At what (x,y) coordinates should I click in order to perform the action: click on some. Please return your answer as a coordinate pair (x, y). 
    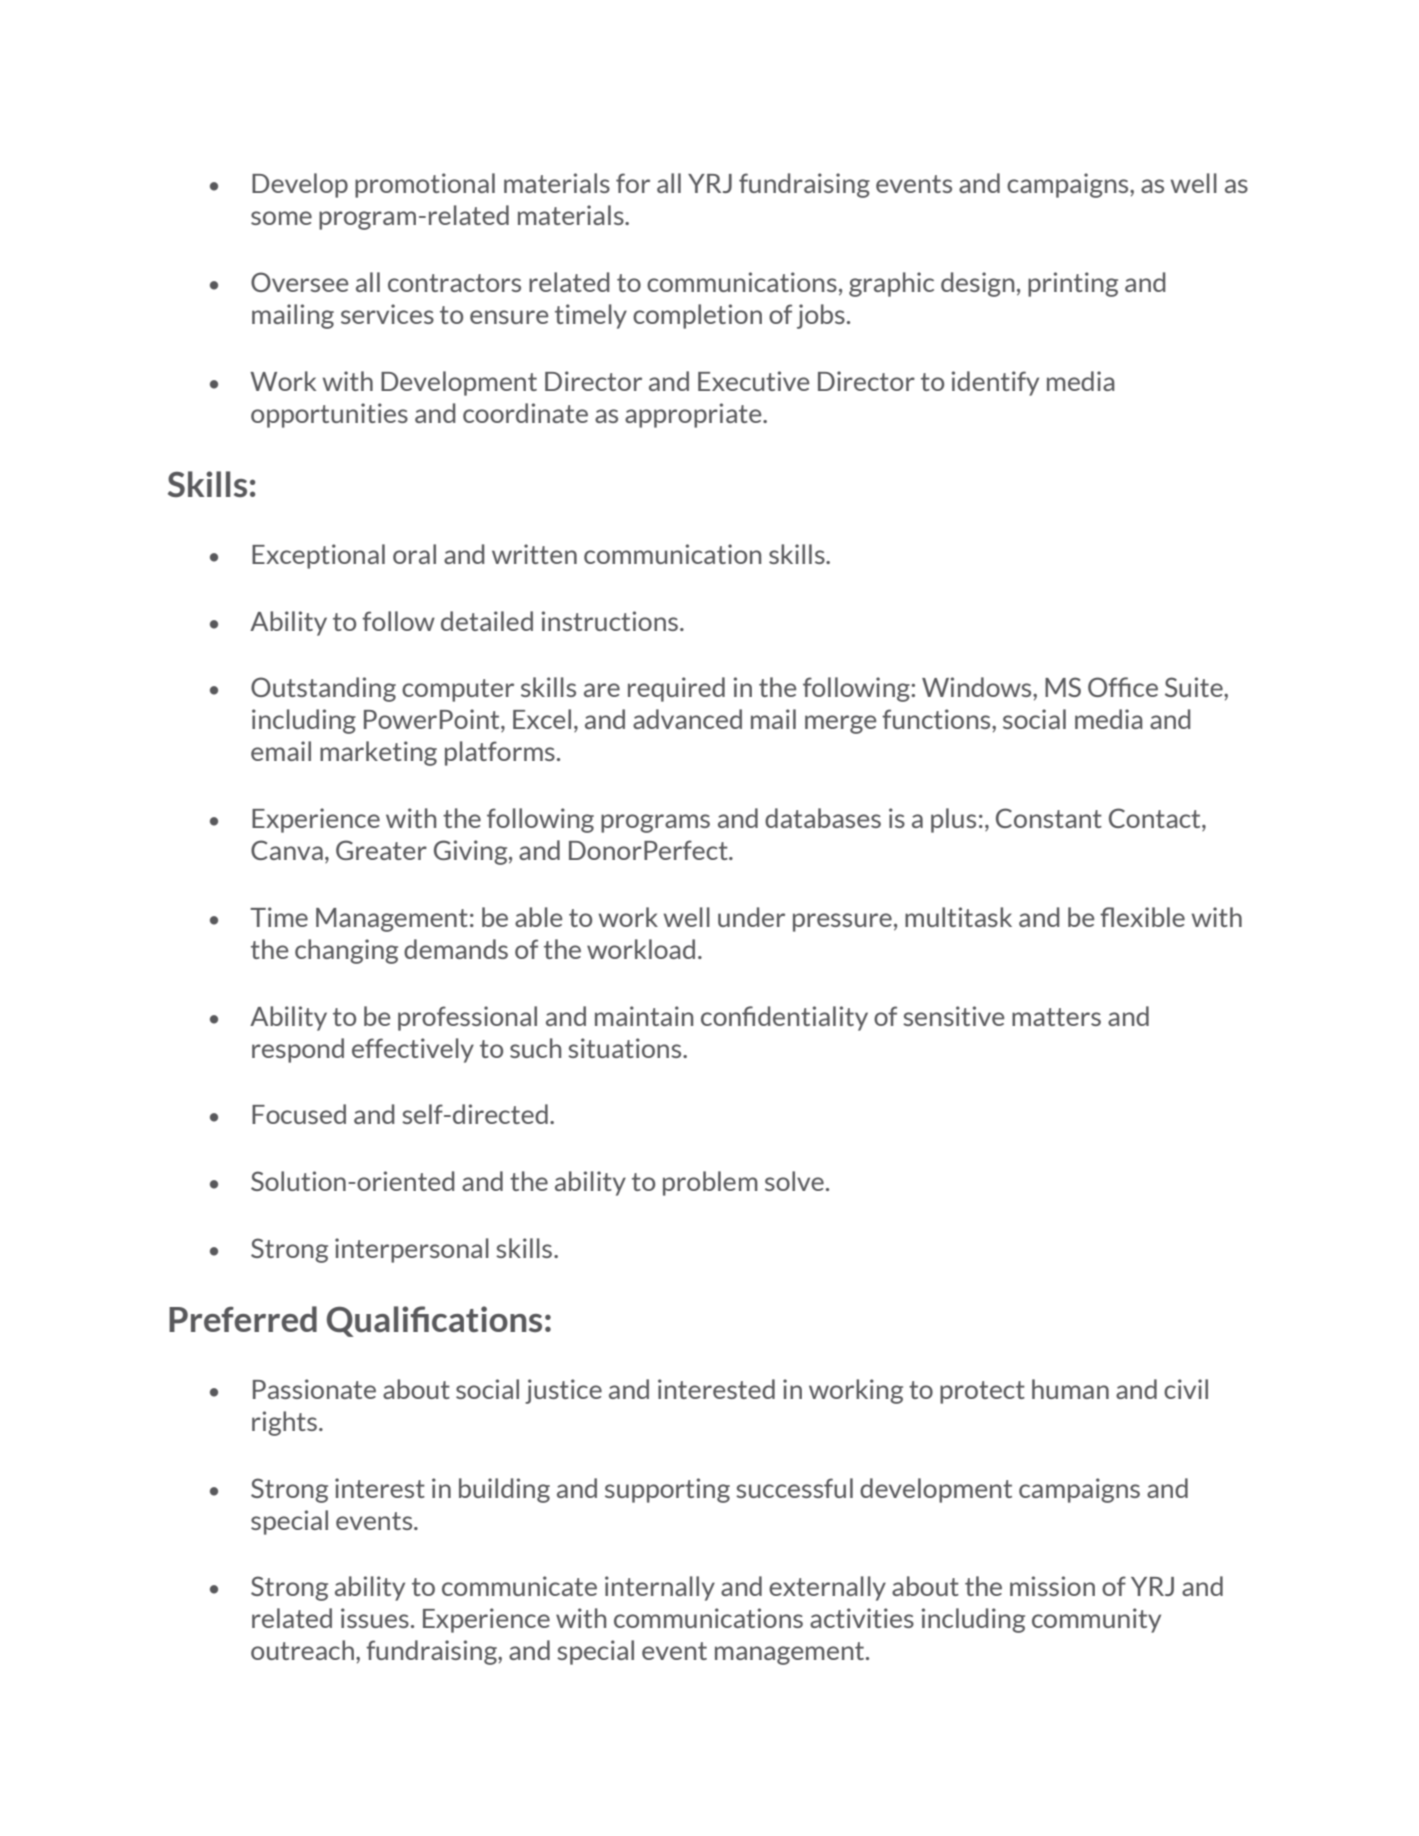
    Looking at the image, I should click on (281, 218).
